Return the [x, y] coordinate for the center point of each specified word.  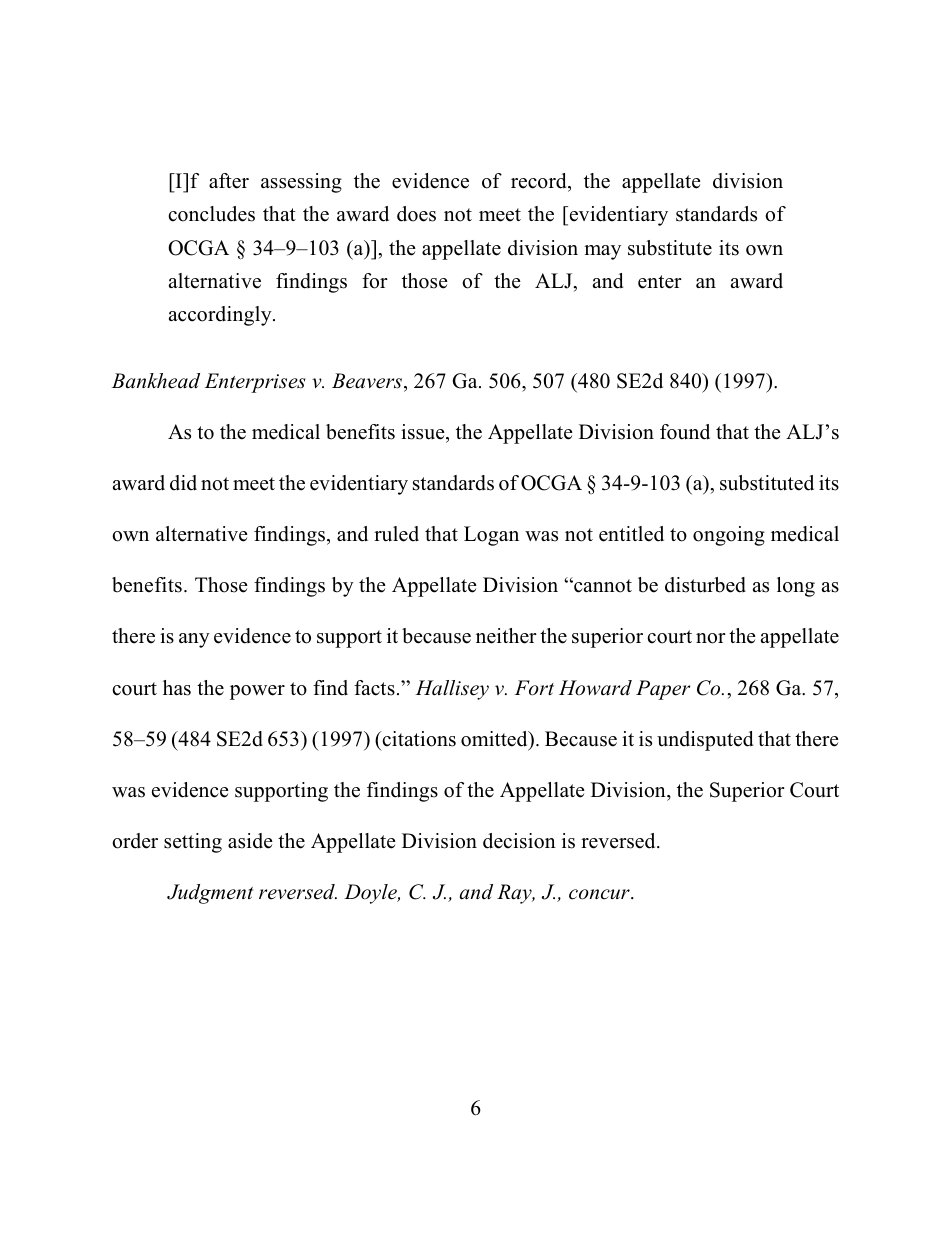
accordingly [221, 316]
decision [519, 841]
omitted [495, 740]
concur [600, 894]
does [416, 214]
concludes [211, 214]
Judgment [210, 894]
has [177, 688]
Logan [491, 536]
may [602, 252]
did [183, 483]
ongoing [729, 536]
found [685, 432]
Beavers [368, 382]
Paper [663, 690]
